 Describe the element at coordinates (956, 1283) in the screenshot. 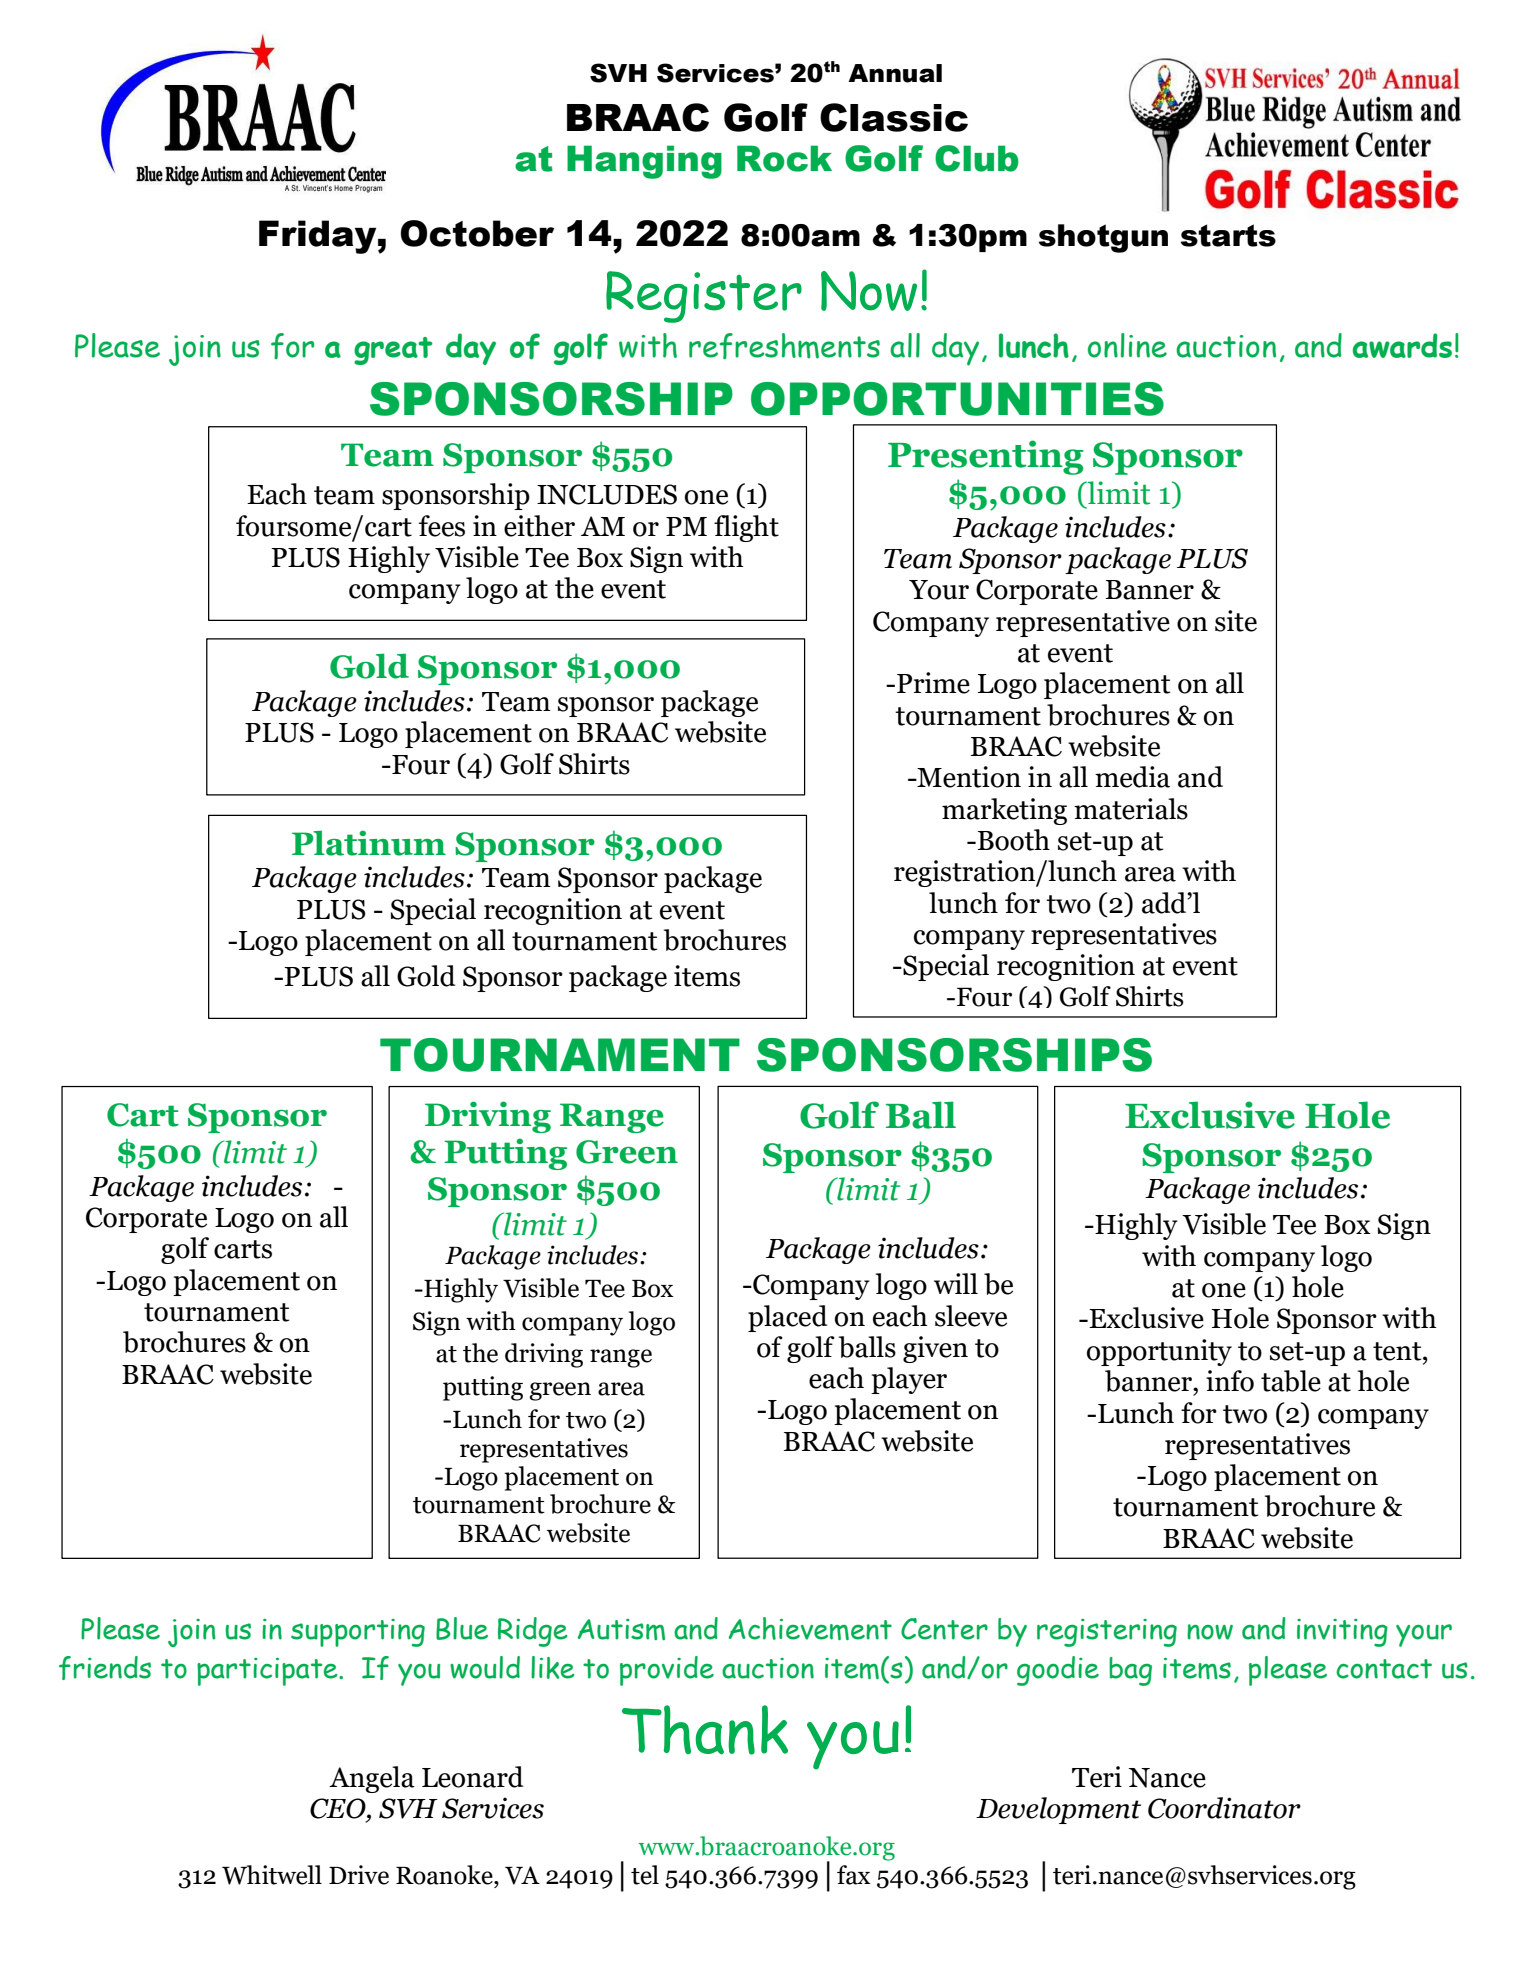

I see `will` at that location.
